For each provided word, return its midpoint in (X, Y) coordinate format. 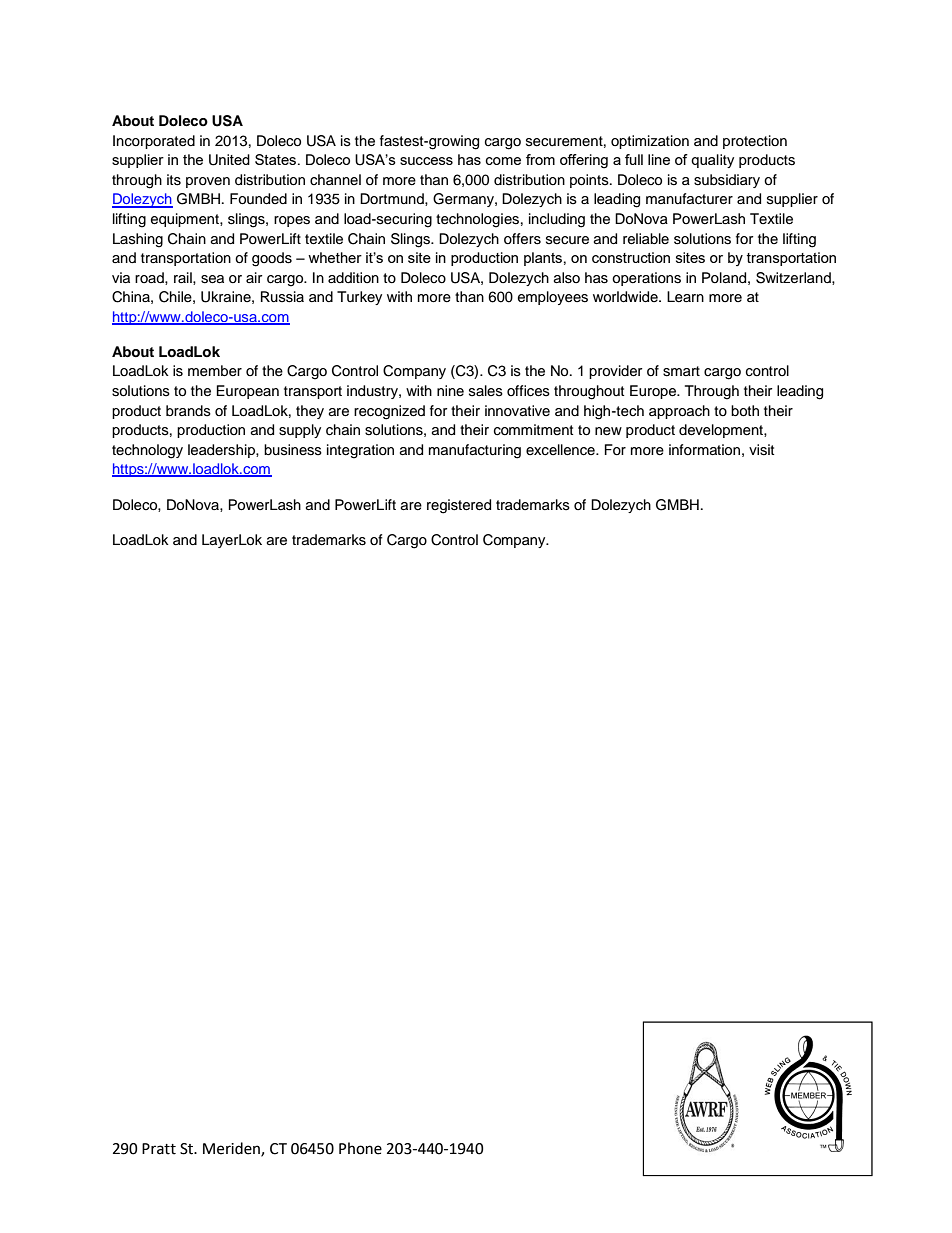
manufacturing (475, 451)
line (659, 159)
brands (188, 411)
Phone (360, 1148)
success (426, 161)
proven (208, 182)
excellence (561, 450)
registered (459, 506)
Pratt (159, 1149)
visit (761, 450)
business (293, 450)
